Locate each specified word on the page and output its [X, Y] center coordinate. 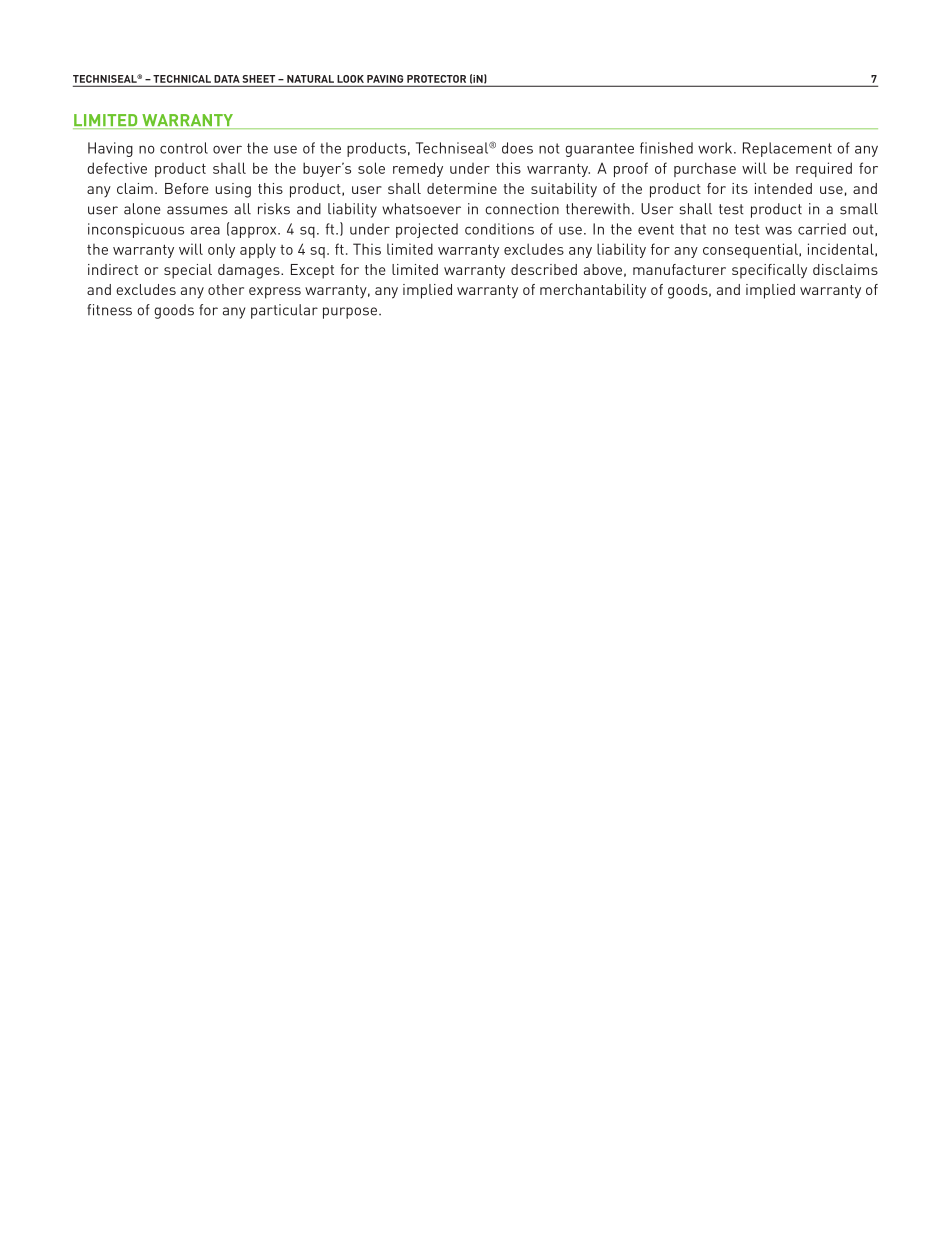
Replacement [787, 149]
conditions [499, 229]
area [205, 230]
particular [284, 311]
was [778, 230]
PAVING [385, 79]
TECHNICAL [182, 79]
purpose [351, 313]
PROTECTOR [436, 79]
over [227, 149]
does [517, 148]
